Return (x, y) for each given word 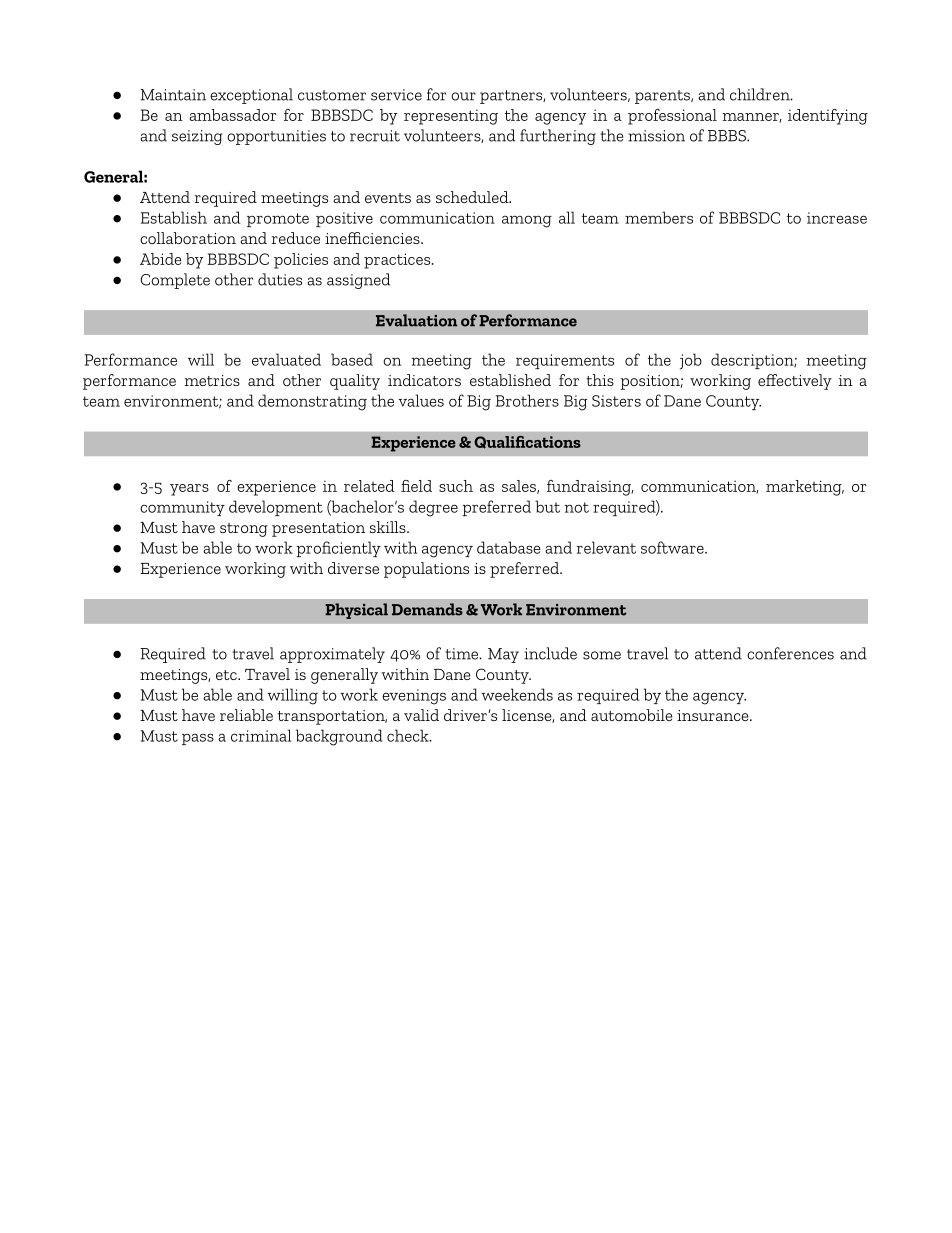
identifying (828, 117)
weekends (517, 694)
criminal (261, 735)
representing (451, 117)
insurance (714, 715)
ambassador (232, 115)
